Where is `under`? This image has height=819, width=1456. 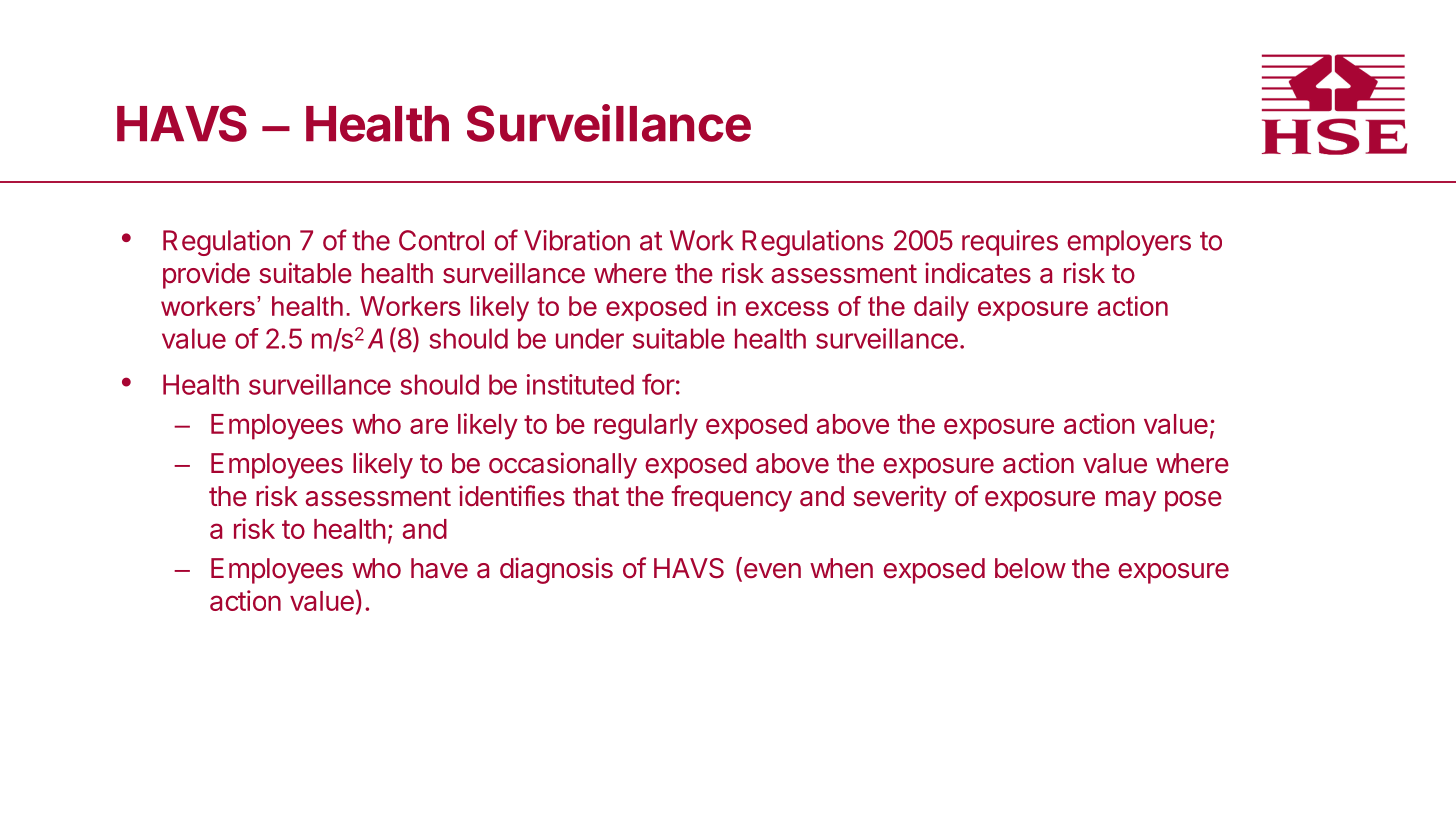
under is located at coordinates (590, 338).
